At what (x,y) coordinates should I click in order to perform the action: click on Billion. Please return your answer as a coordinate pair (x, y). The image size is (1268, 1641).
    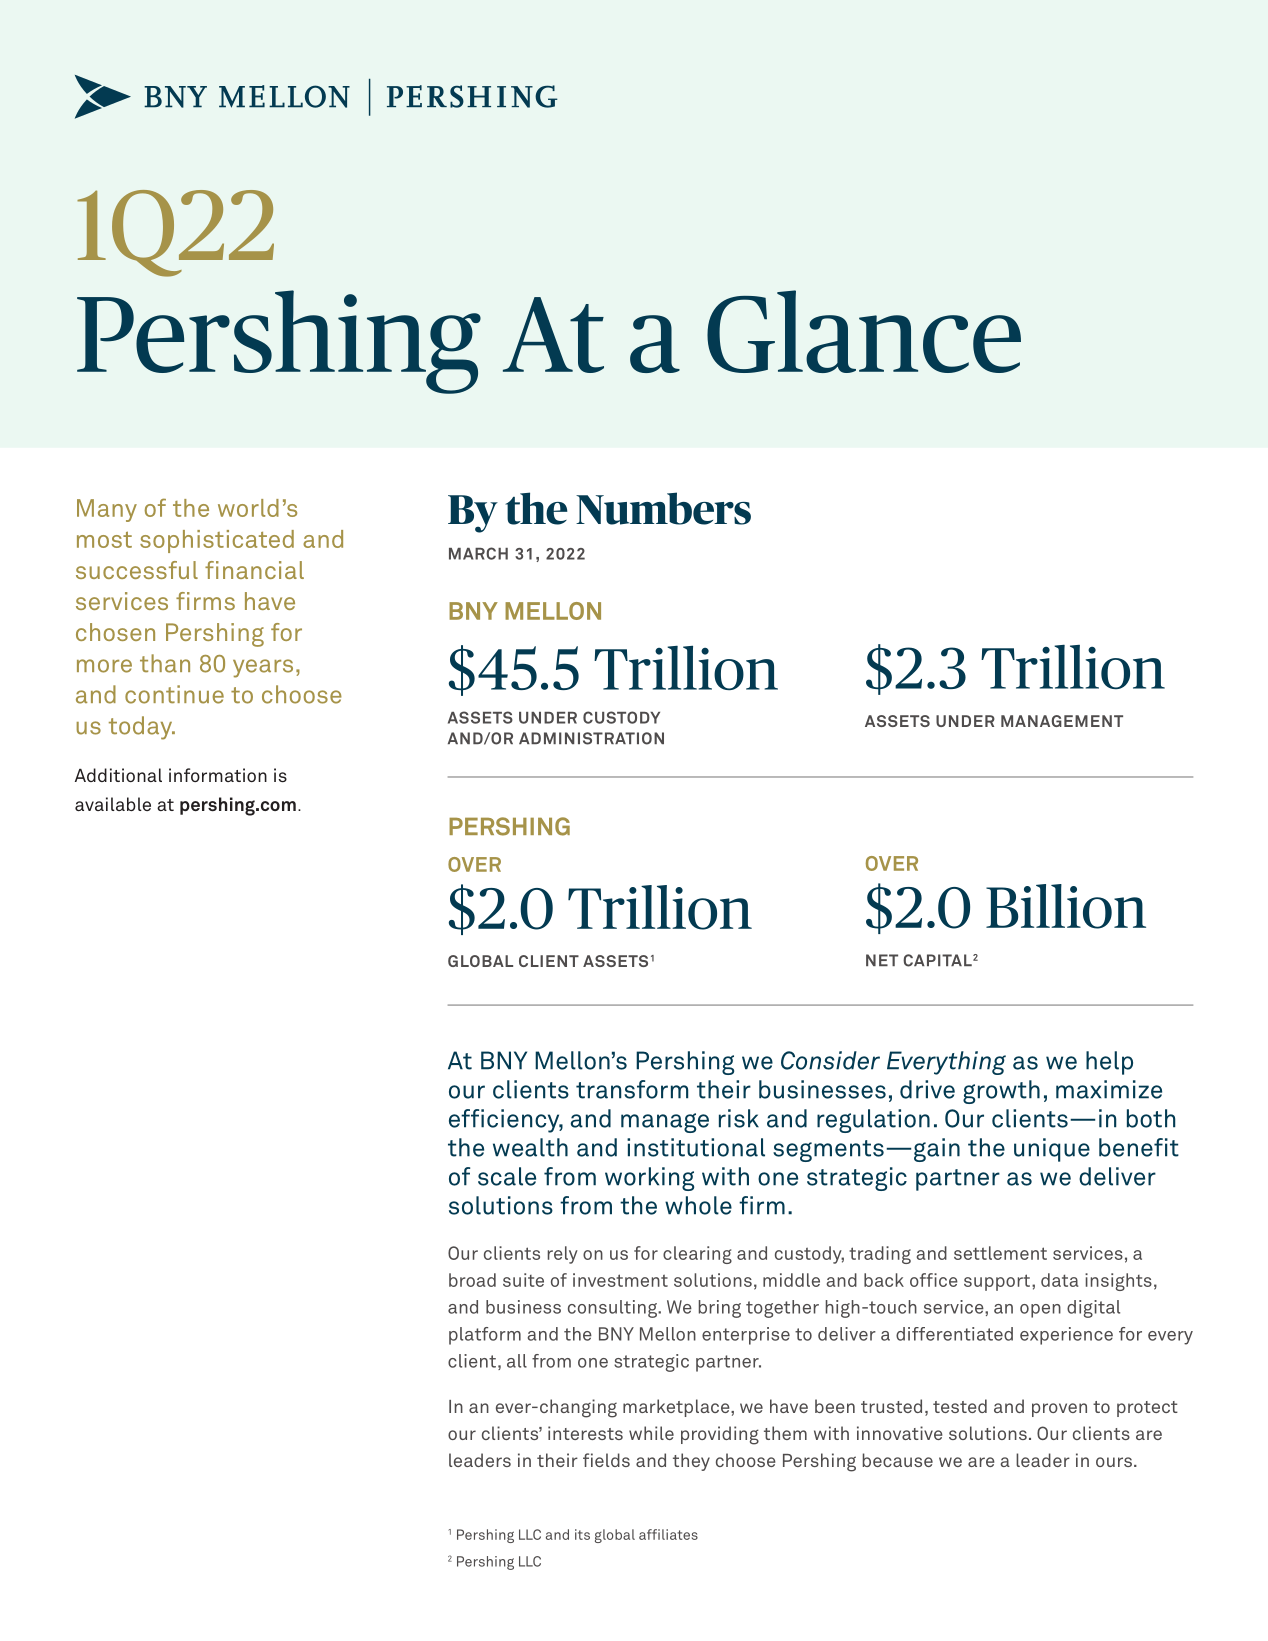
    Looking at the image, I should click on (1066, 906).
